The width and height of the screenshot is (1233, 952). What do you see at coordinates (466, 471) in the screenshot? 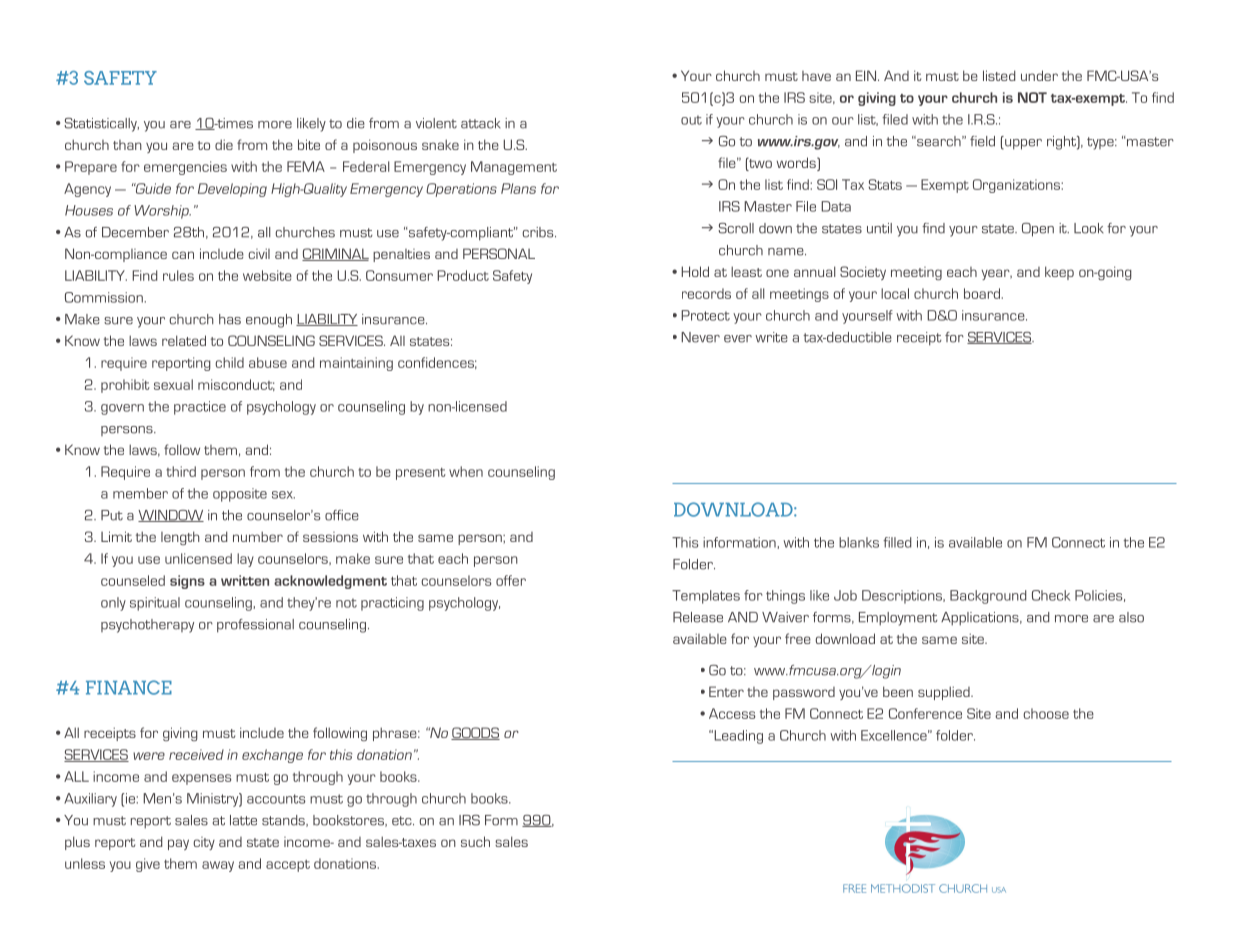
I see `when` at bounding box center [466, 471].
